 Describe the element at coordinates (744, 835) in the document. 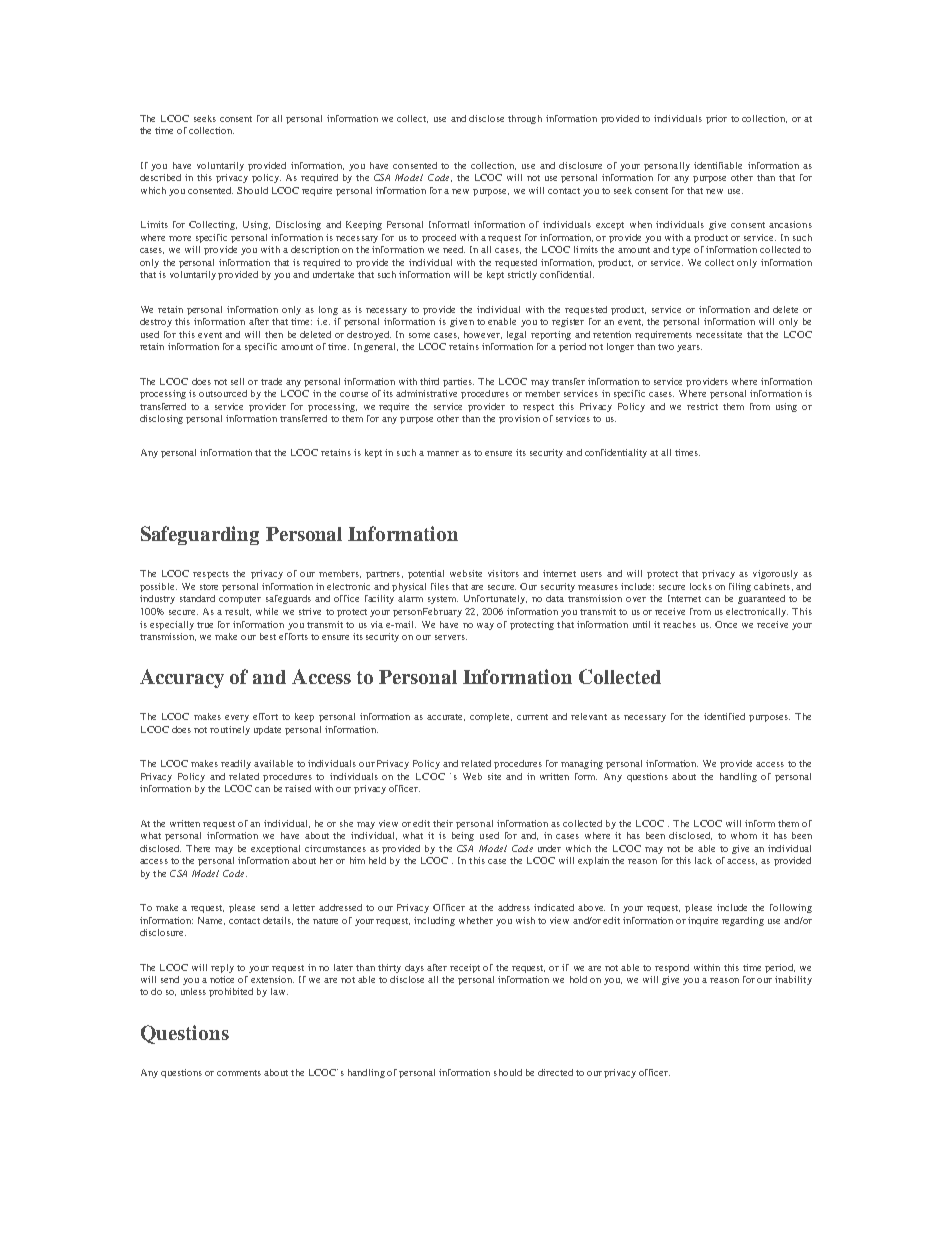

I see `whom` at that location.
